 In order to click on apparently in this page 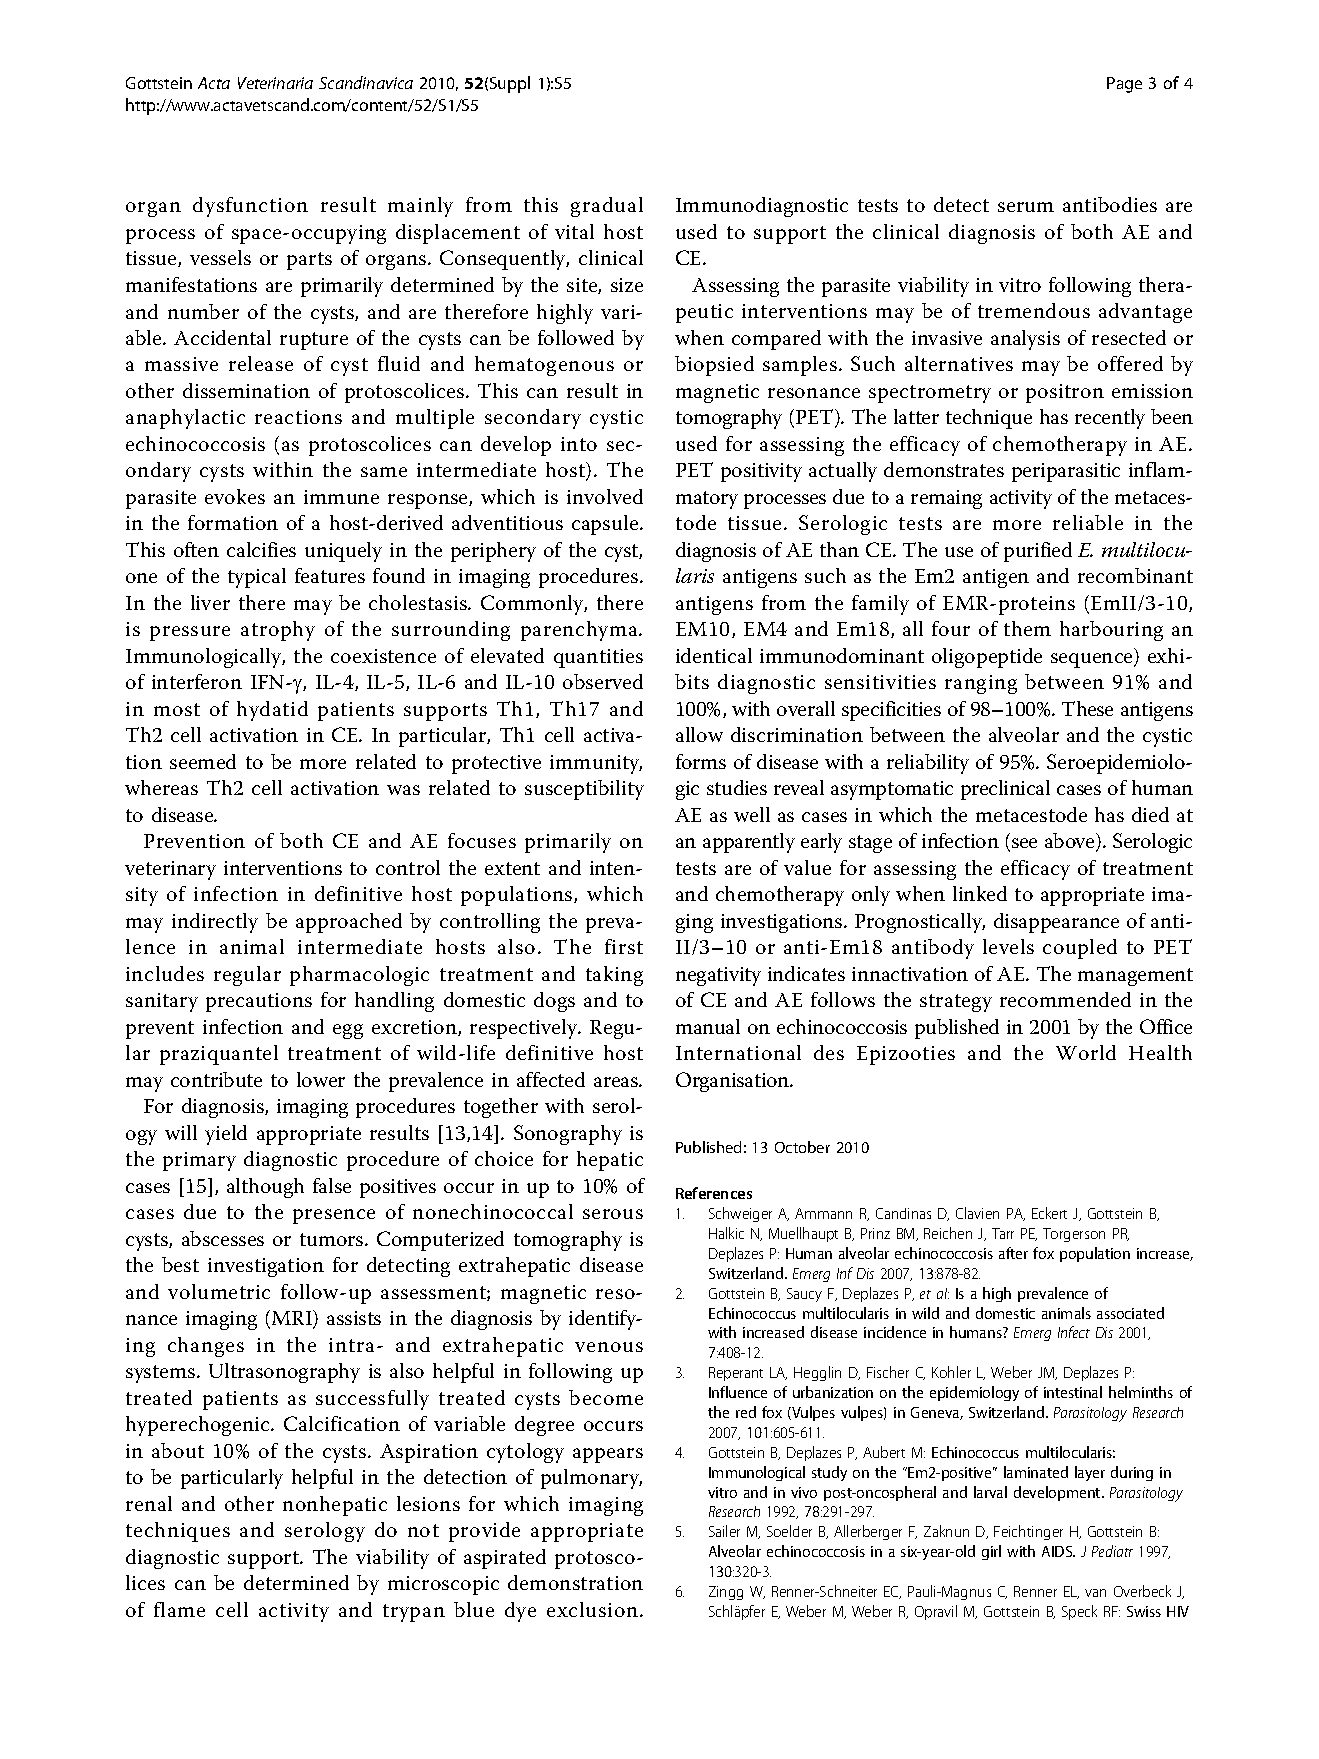, I will do `click(749, 843)`.
